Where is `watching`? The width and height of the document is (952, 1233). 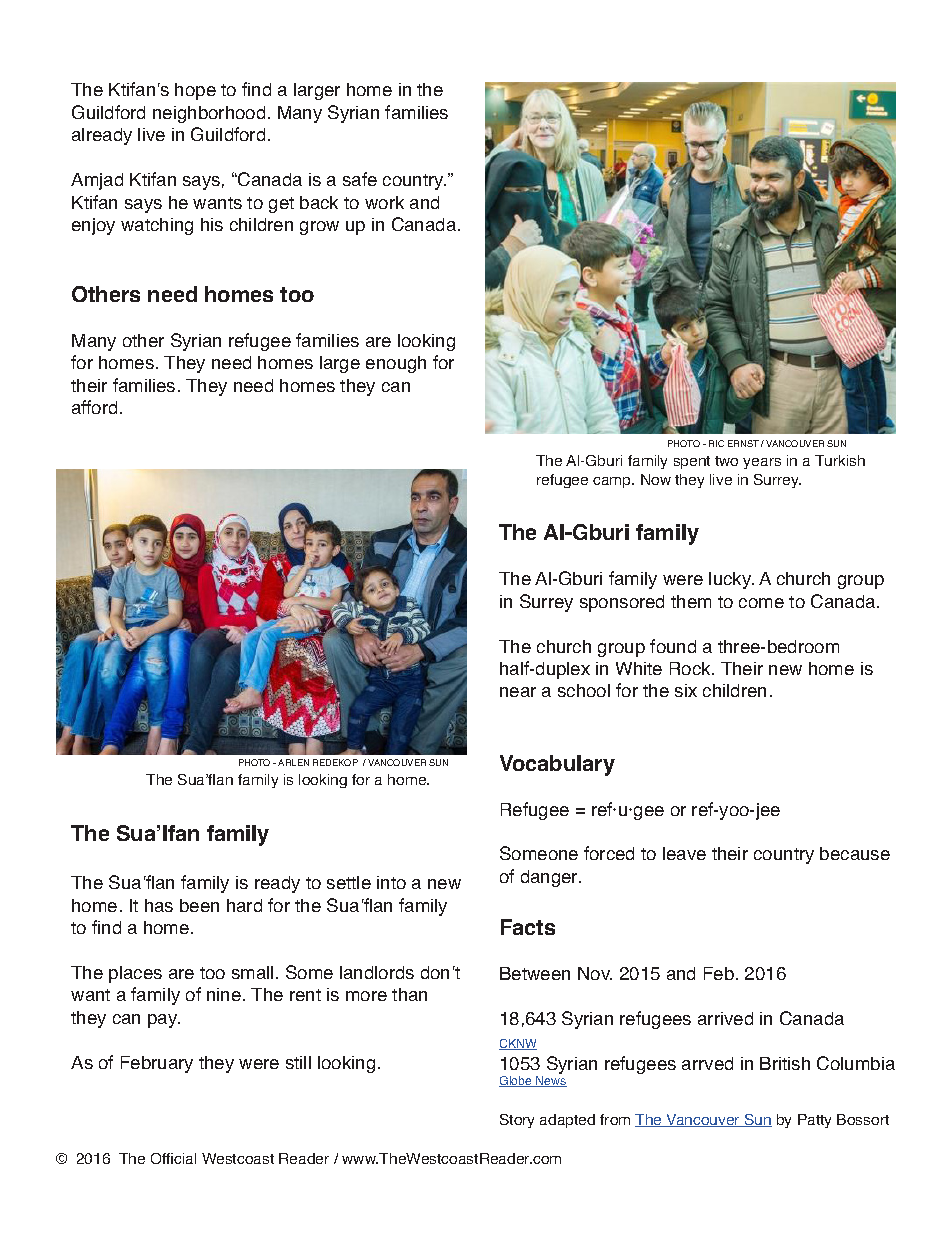 watching is located at coordinates (157, 226).
